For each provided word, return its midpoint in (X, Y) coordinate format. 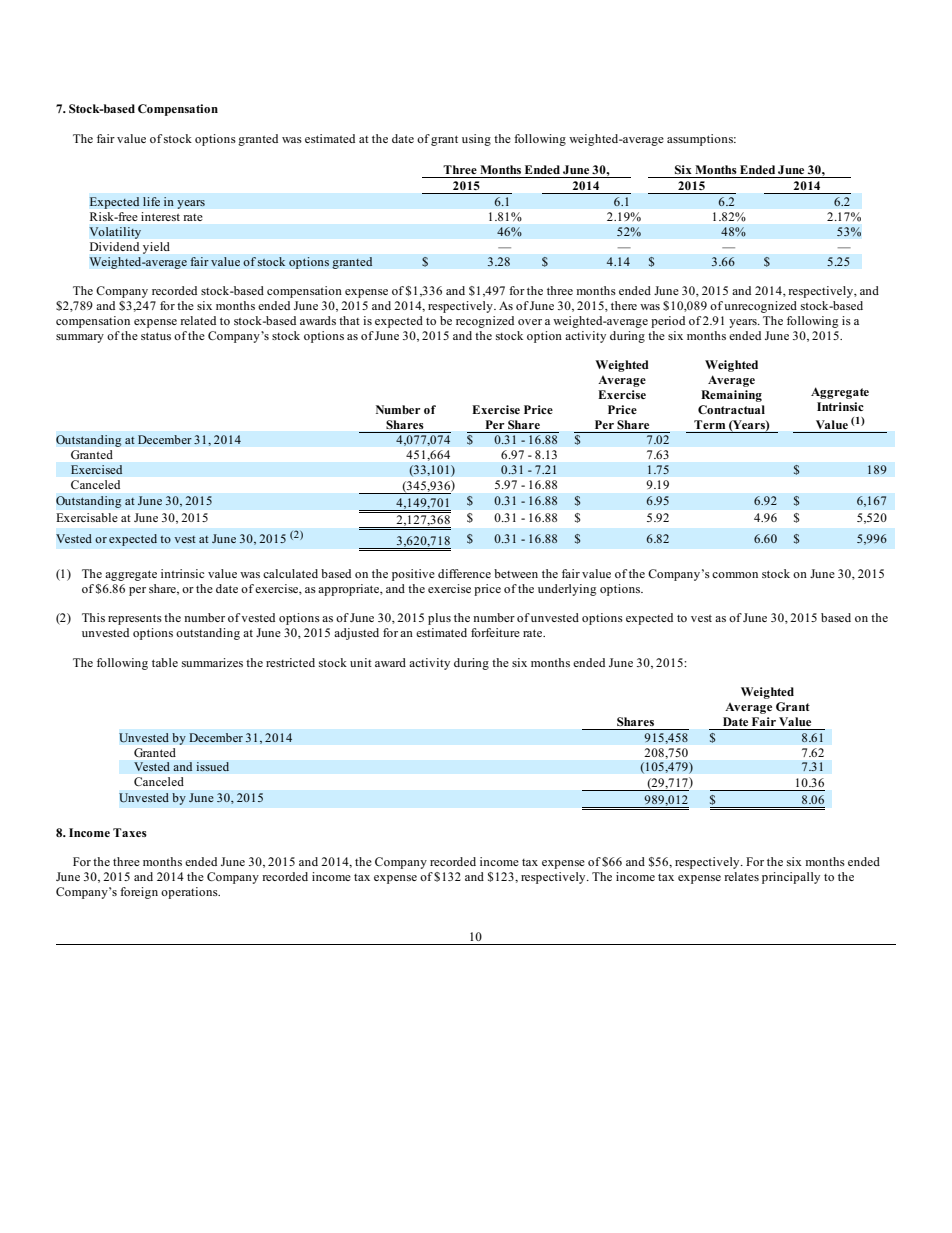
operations (190, 893)
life (151, 201)
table (165, 662)
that (349, 320)
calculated (290, 573)
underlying (567, 590)
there (624, 305)
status (156, 336)
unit (361, 662)
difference (464, 573)
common (735, 575)
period (668, 322)
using (476, 140)
